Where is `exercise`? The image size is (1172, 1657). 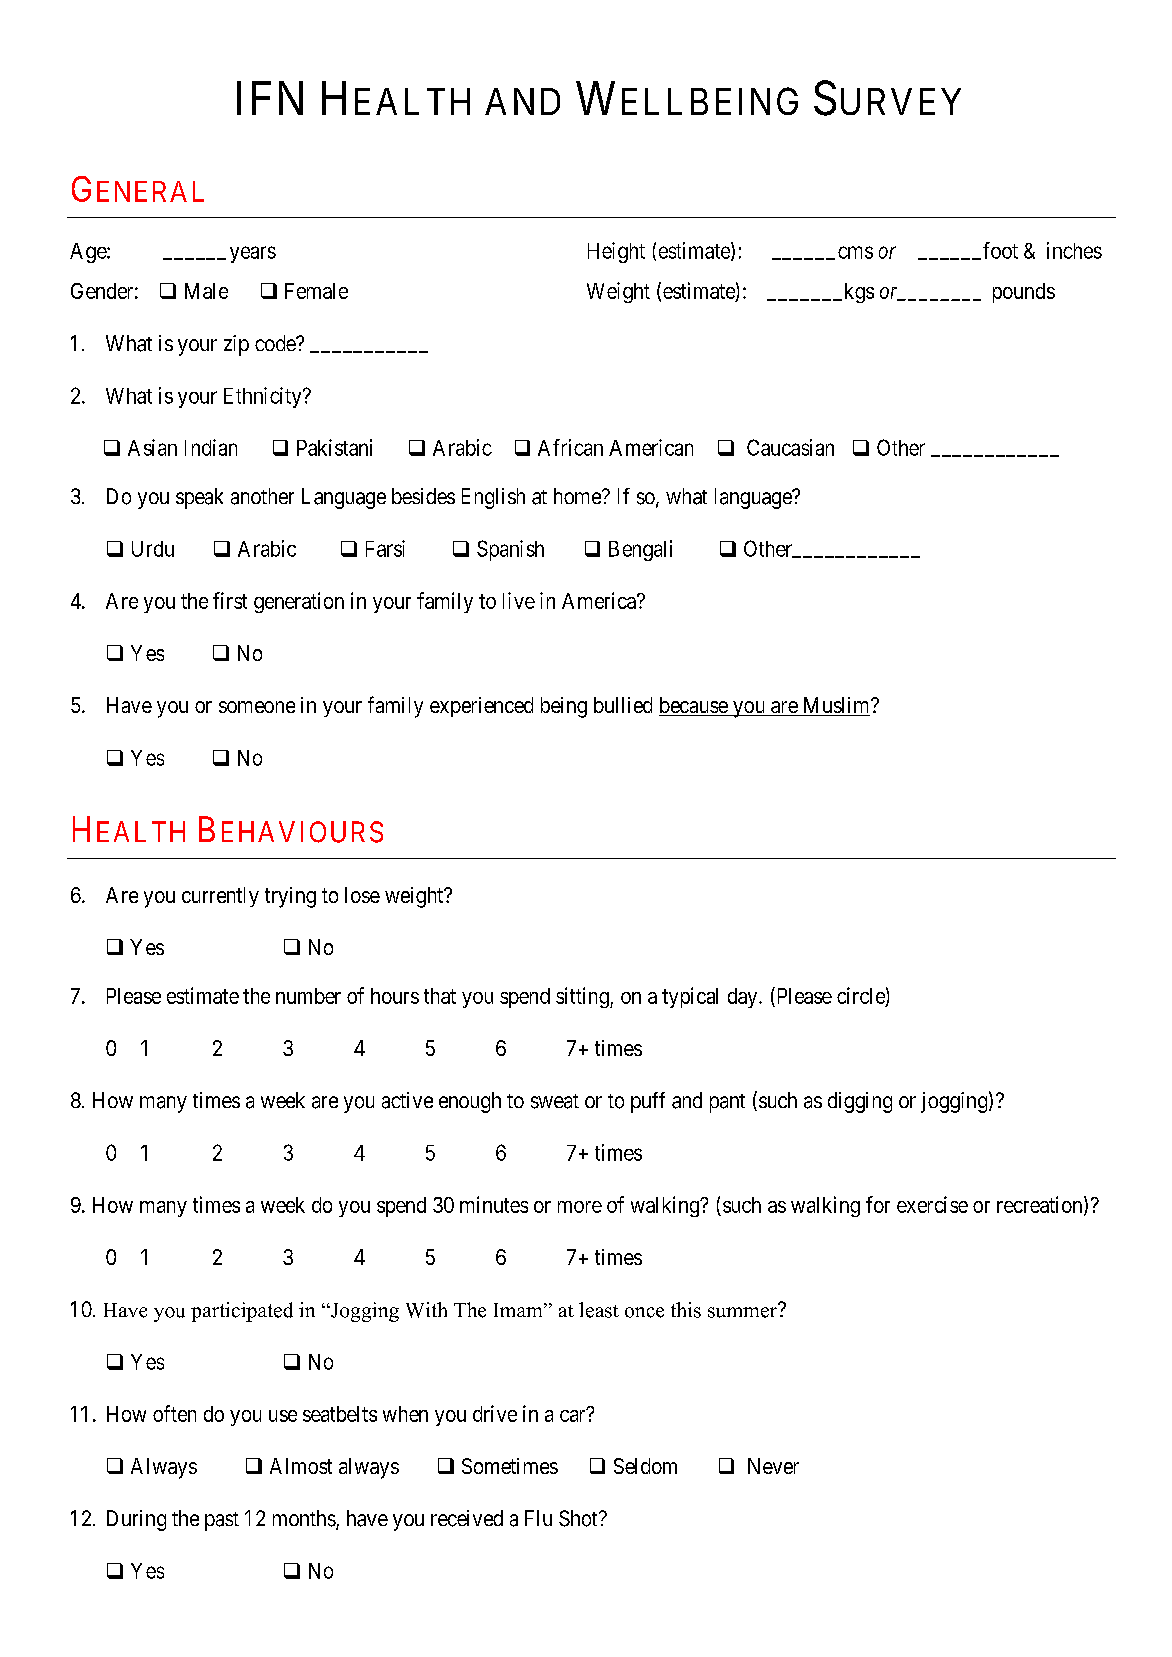 exercise is located at coordinates (932, 1204).
